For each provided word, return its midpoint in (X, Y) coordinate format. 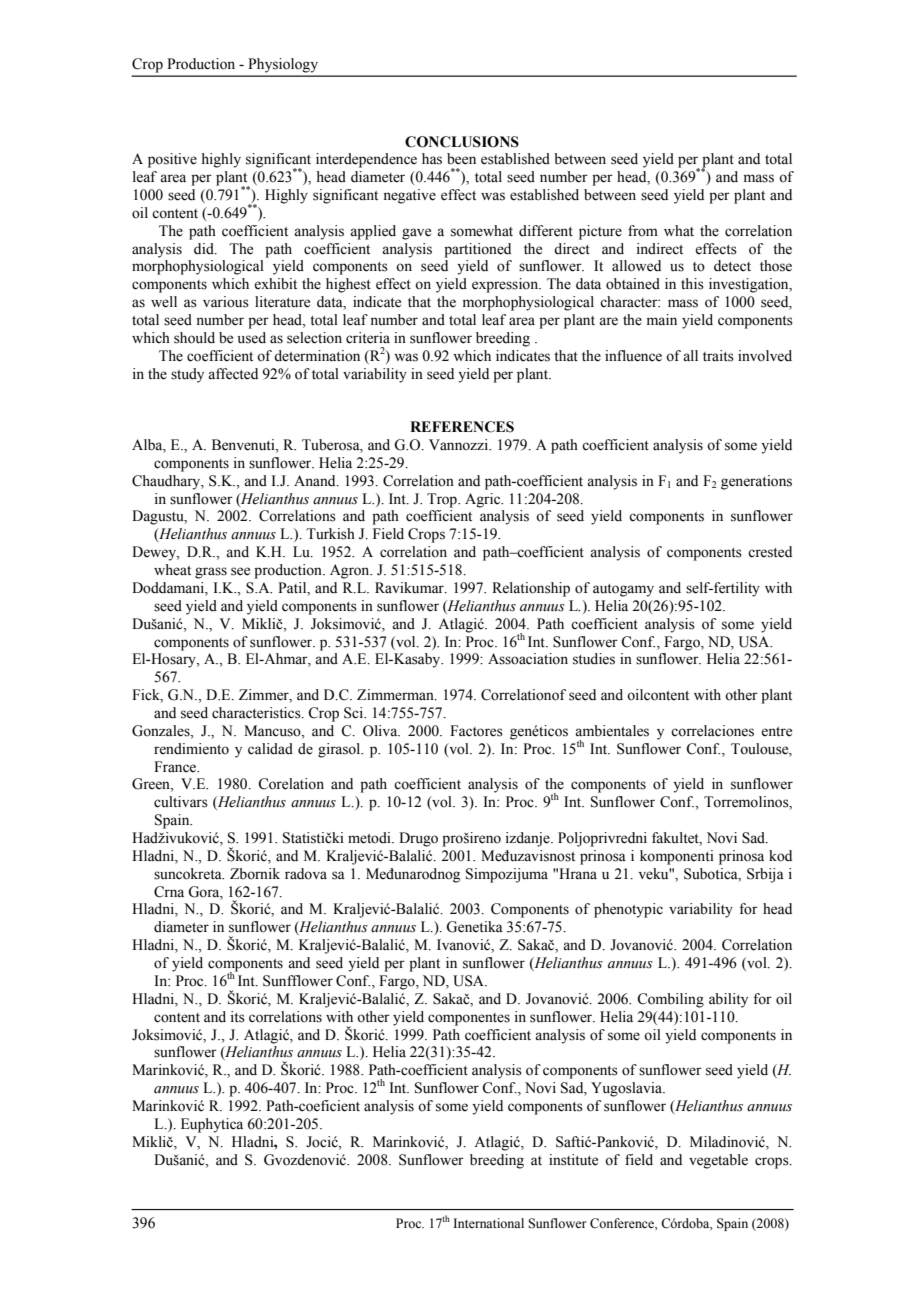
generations (756, 482)
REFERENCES (462, 427)
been (461, 159)
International (488, 1223)
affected (233, 374)
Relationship (531, 589)
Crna (169, 892)
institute (573, 1160)
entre (776, 732)
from (643, 231)
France (176, 767)
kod (780, 856)
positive (172, 160)
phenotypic (628, 910)
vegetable (718, 1161)
